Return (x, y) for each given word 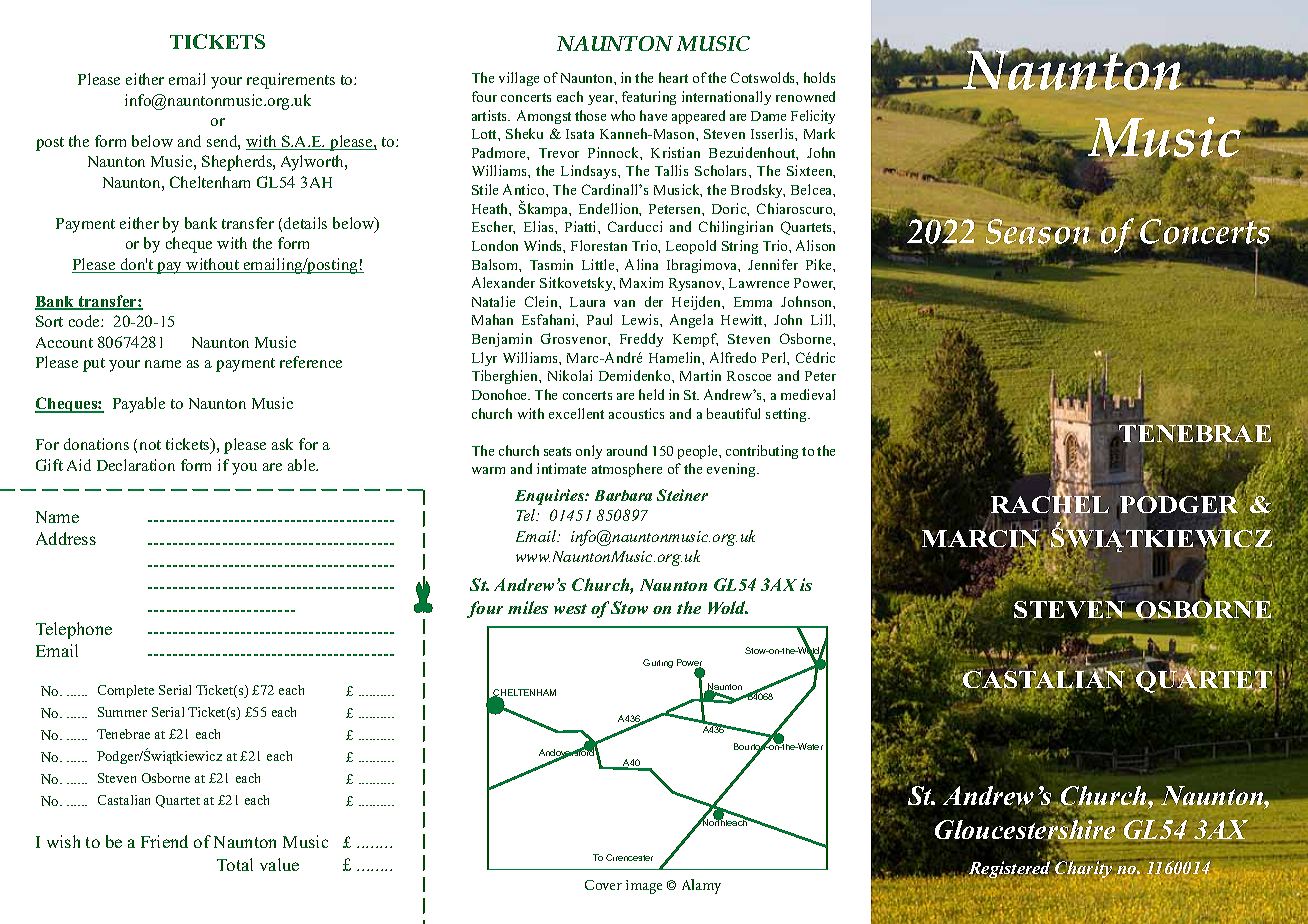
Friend (164, 841)
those (590, 115)
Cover (603, 885)
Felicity (813, 117)
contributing (762, 452)
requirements (291, 81)
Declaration (136, 465)
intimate (561, 468)
